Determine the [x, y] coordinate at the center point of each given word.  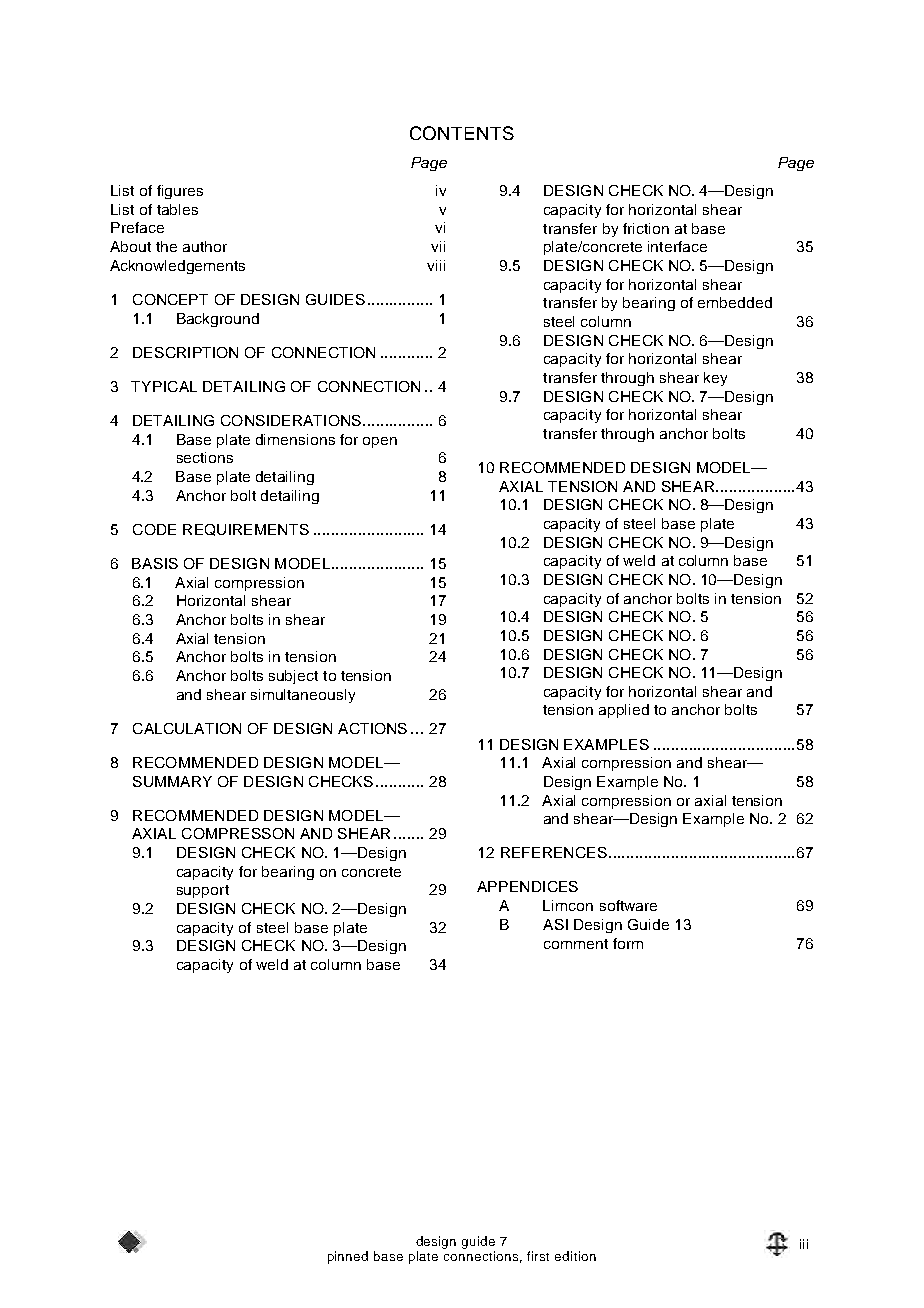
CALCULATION [187, 728]
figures [180, 192]
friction [646, 228]
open [380, 442]
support [203, 891]
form [628, 943]
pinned [348, 1257]
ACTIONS [372, 728]
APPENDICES [527, 886]
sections [205, 457]
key [715, 379]
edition [575, 1256]
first [538, 1256]
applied [624, 711]
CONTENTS [462, 133]
